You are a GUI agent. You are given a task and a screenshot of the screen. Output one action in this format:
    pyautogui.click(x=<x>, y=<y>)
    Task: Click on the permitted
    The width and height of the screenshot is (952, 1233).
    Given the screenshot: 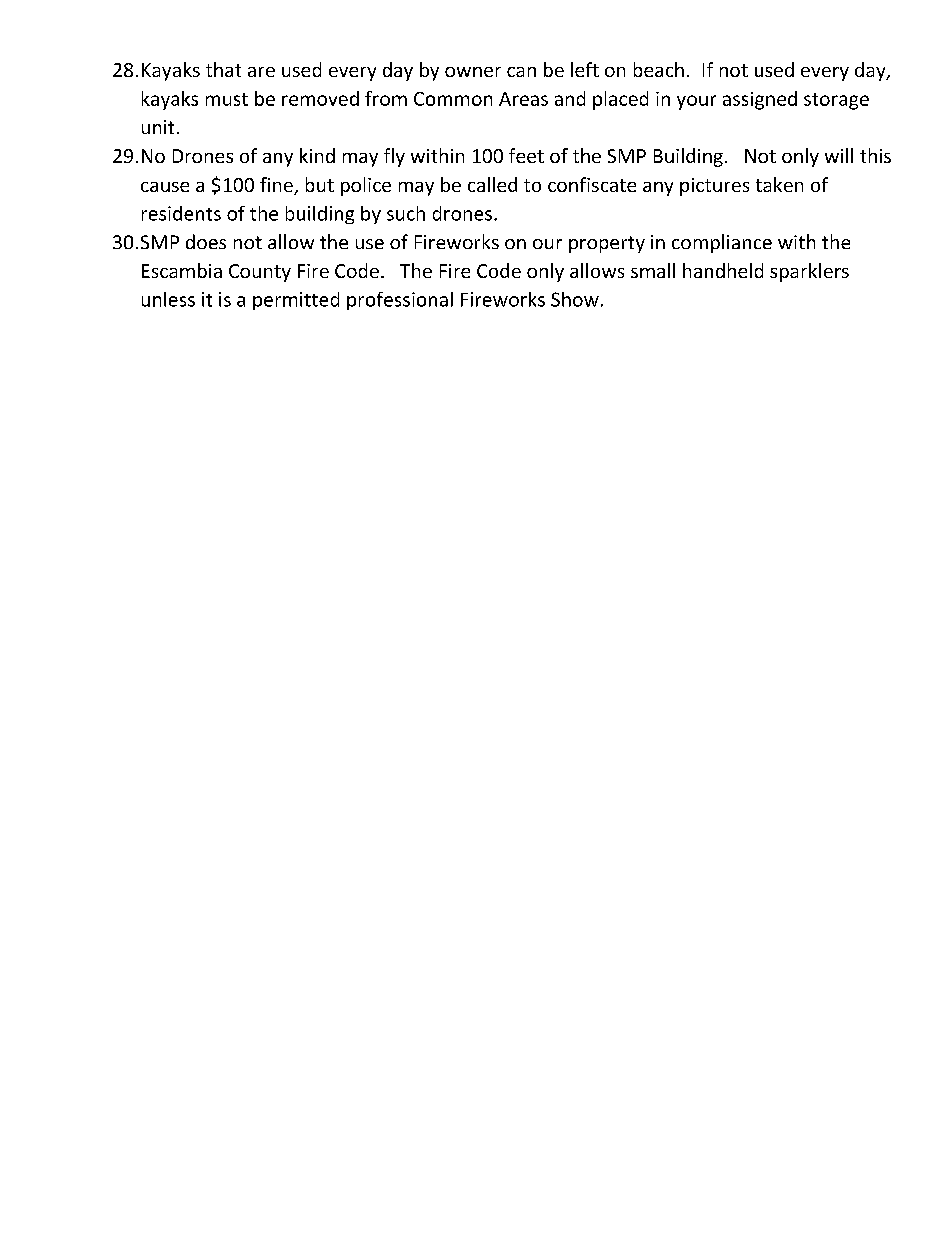 What is the action you would take?
    pyautogui.click(x=296, y=301)
